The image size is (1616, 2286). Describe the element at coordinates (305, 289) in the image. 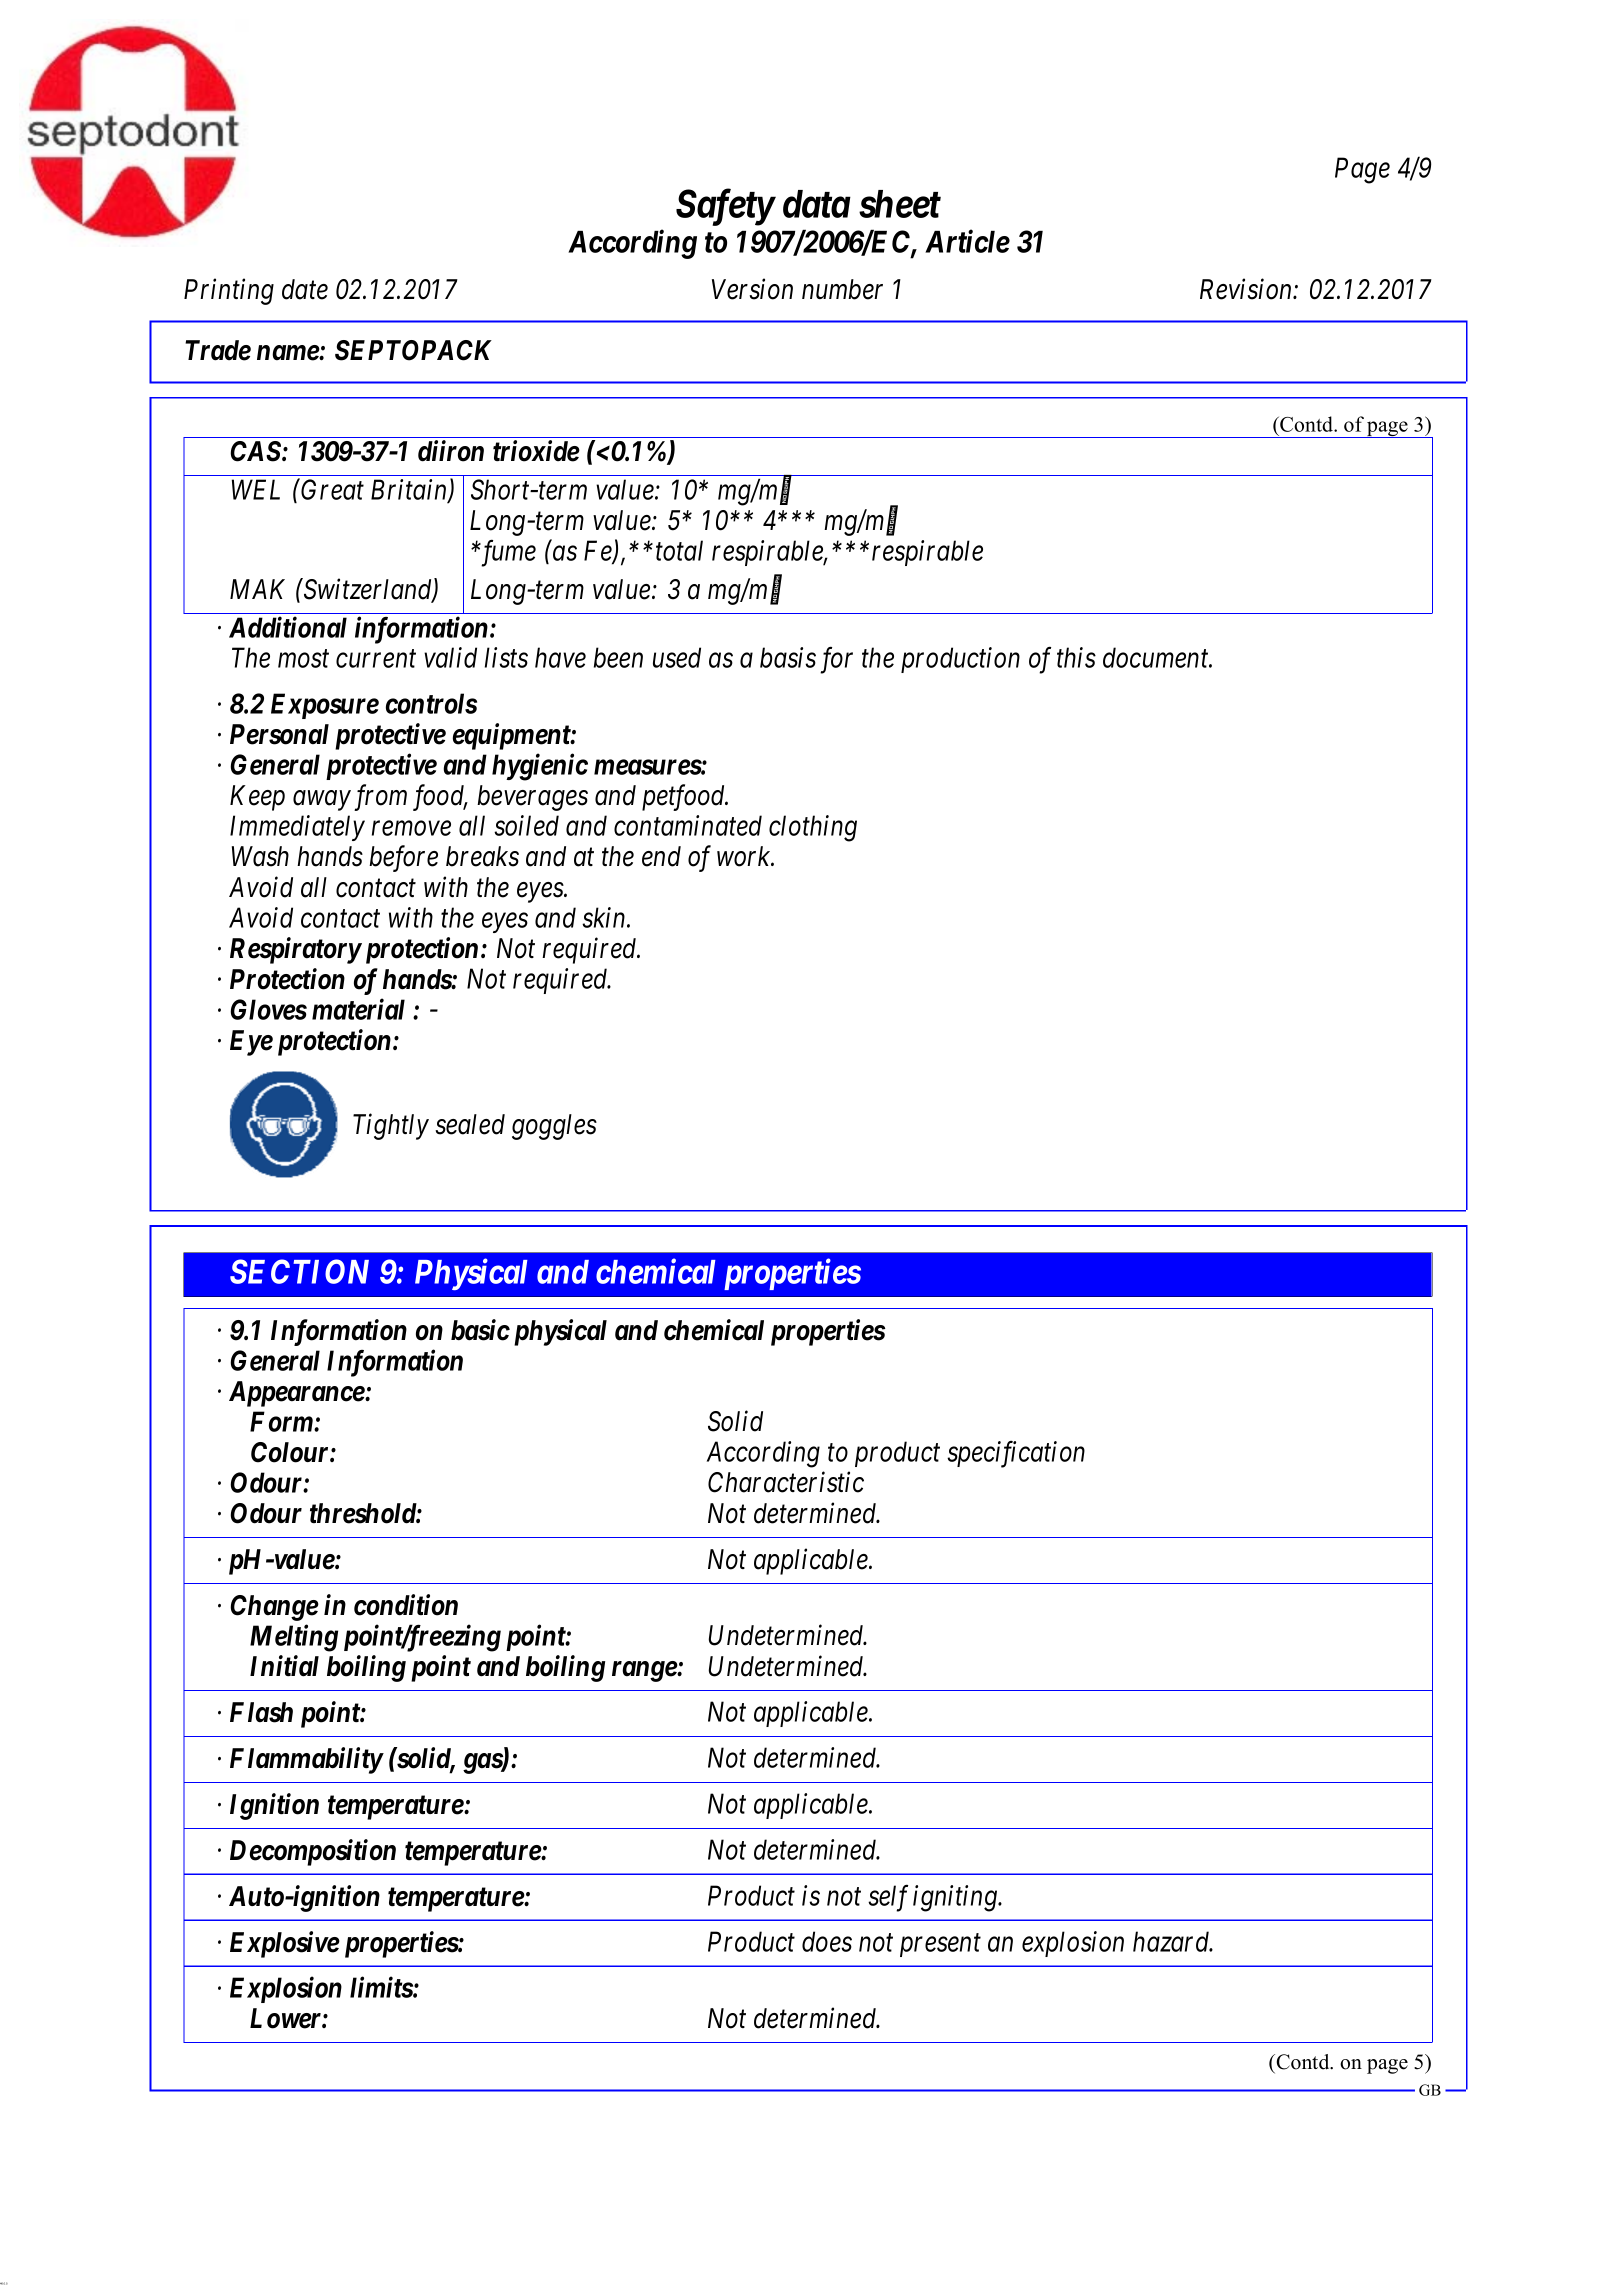

I see `date` at that location.
